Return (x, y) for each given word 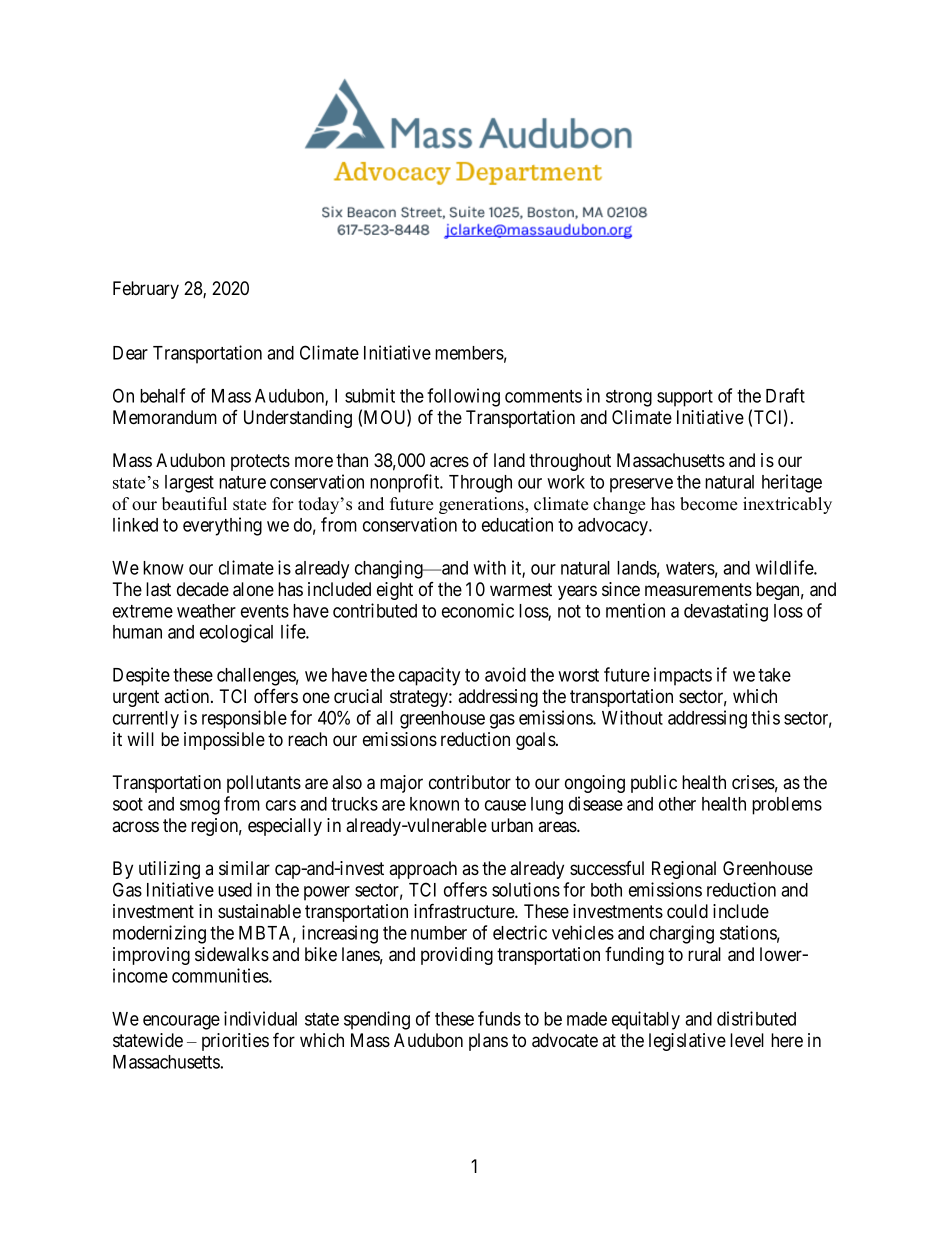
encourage (181, 1022)
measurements (698, 589)
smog (200, 807)
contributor (470, 782)
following (463, 397)
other (677, 804)
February (146, 290)
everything (222, 526)
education (517, 524)
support (685, 398)
